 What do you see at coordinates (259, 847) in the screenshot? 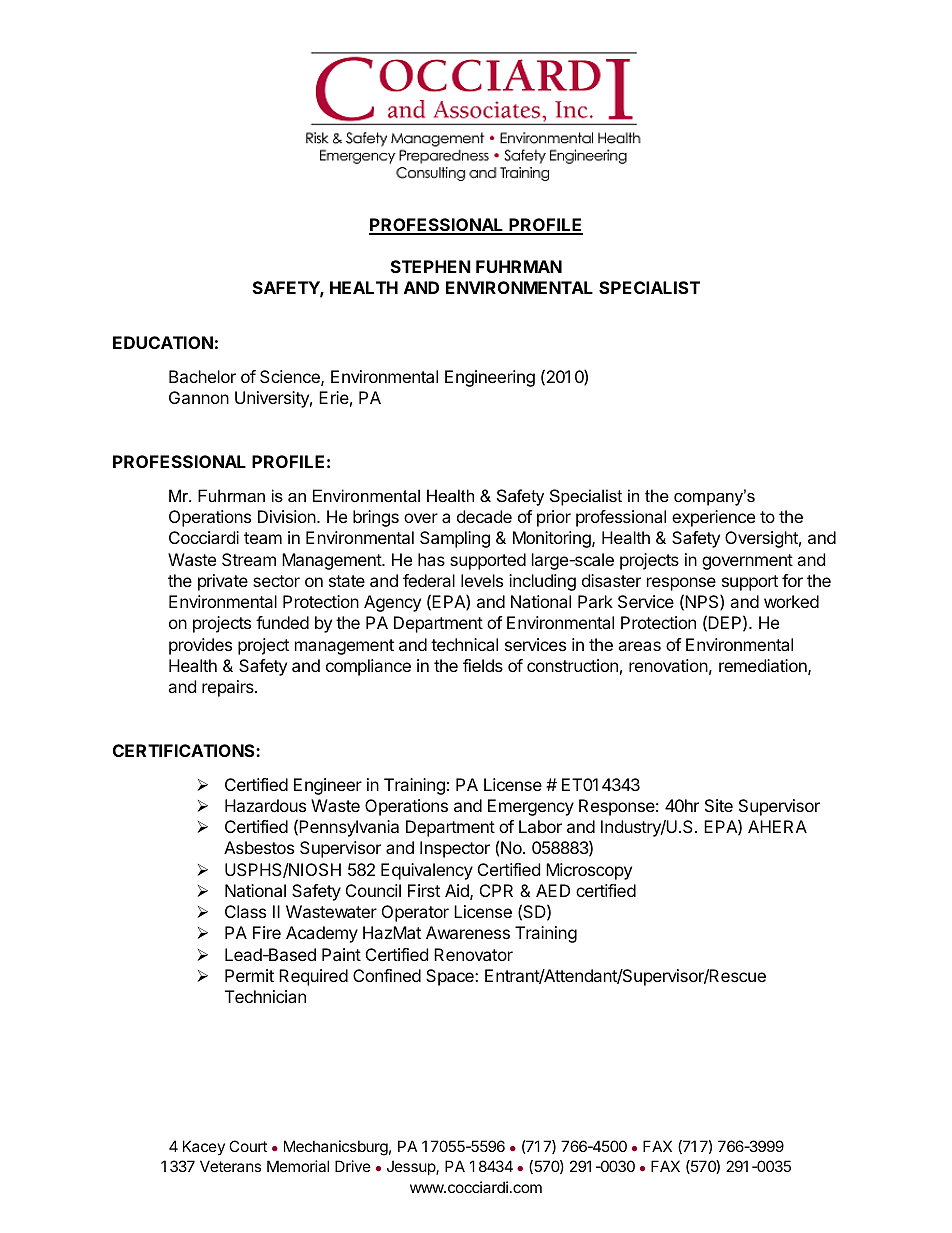
I see `Asbestos` at bounding box center [259, 847].
